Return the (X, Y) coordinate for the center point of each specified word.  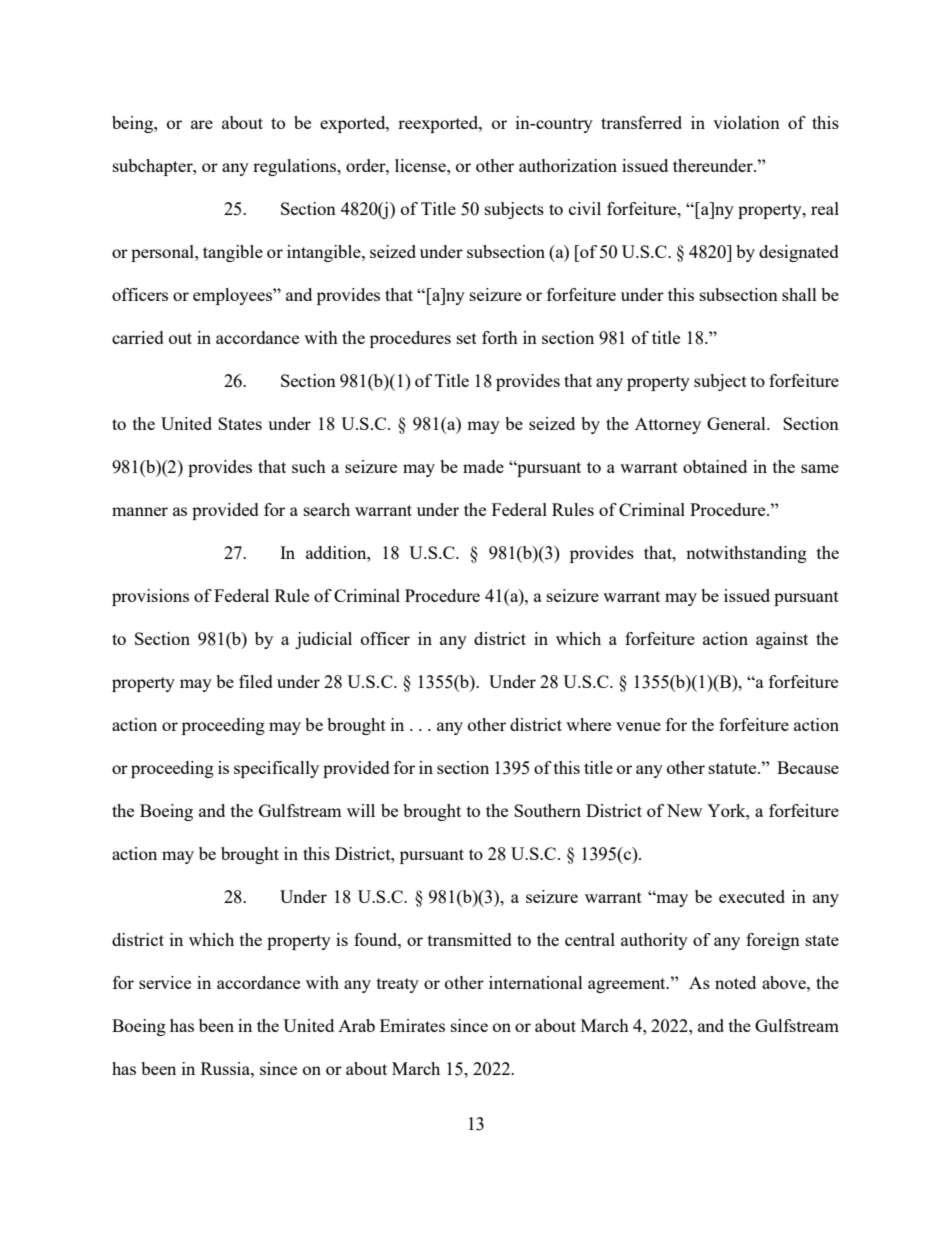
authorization (568, 165)
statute (734, 768)
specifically (276, 769)
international (536, 982)
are (202, 124)
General (737, 423)
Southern (547, 810)
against (782, 640)
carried (138, 337)
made (483, 466)
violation (746, 122)
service (165, 982)
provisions (150, 597)
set (467, 338)
